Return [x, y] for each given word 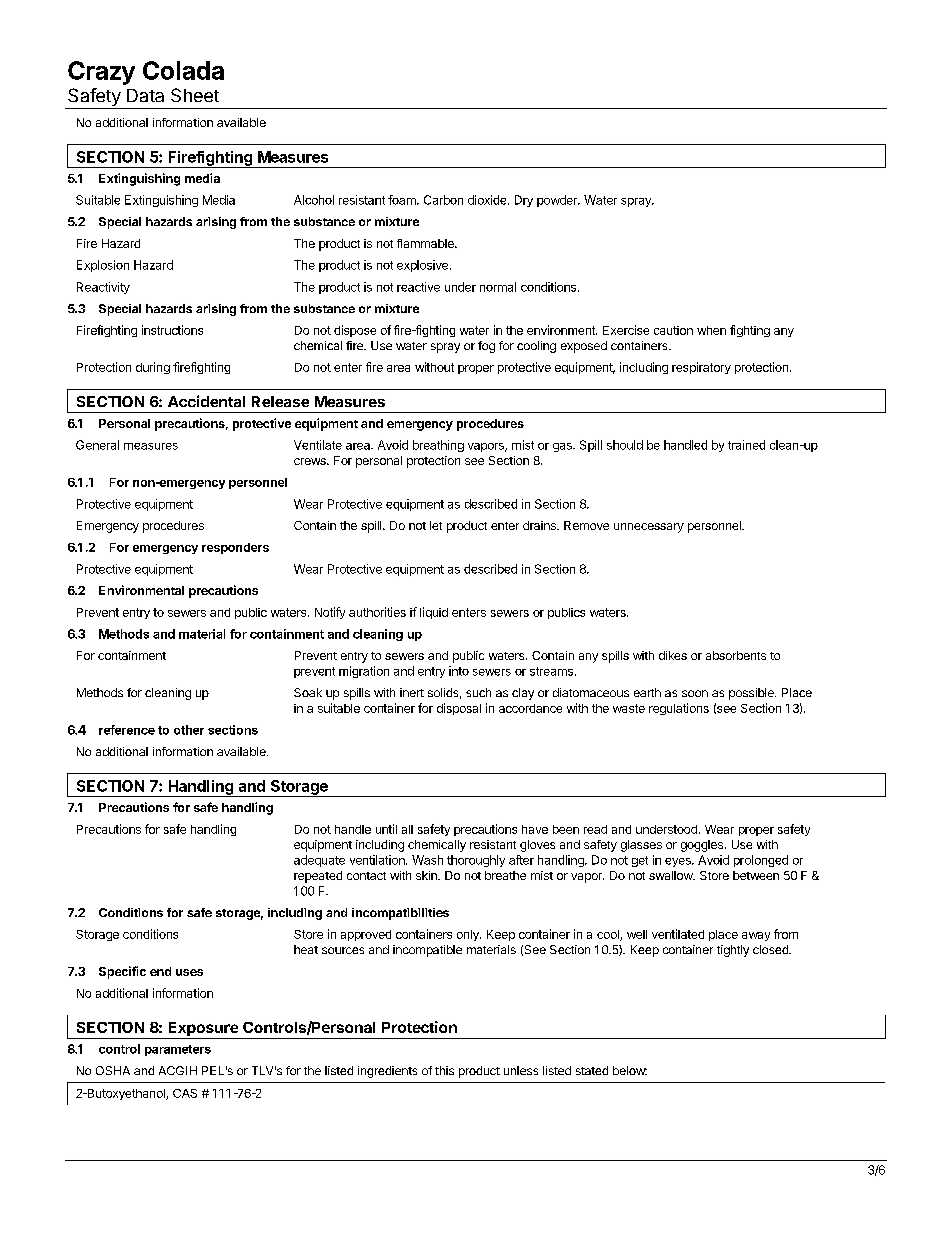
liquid [434, 613]
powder [558, 201]
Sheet [195, 95]
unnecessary [649, 528]
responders [235, 548]
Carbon [443, 200]
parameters [178, 1050]
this [444, 1070]
